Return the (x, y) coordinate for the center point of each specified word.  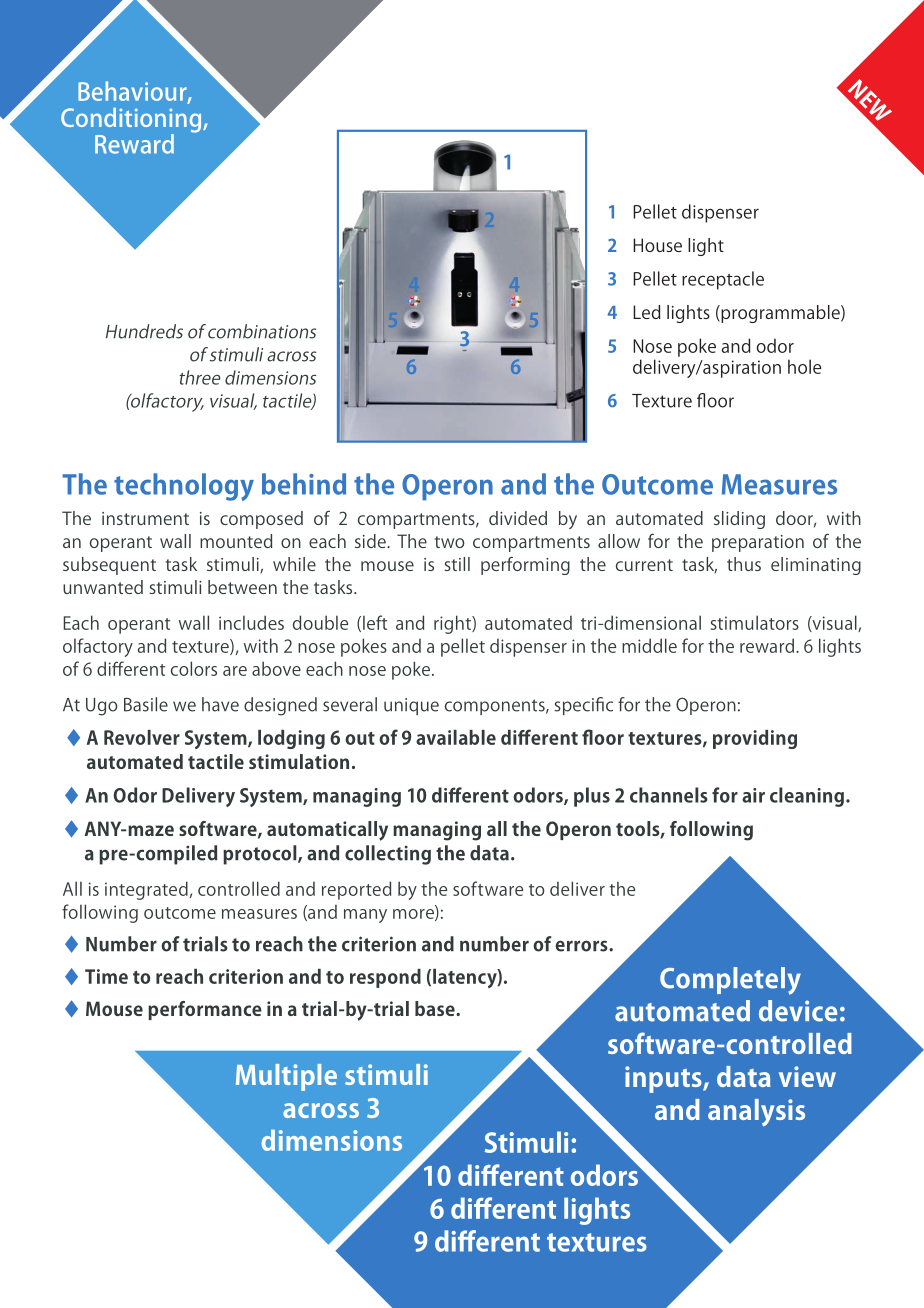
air (753, 795)
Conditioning (132, 121)
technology (184, 487)
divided (518, 518)
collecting (388, 855)
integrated (146, 890)
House (657, 245)
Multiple (286, 1077)
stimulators (755, 622)
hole (804, 366)
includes (251, 622)
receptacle (723, 280)
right (453, 624)
